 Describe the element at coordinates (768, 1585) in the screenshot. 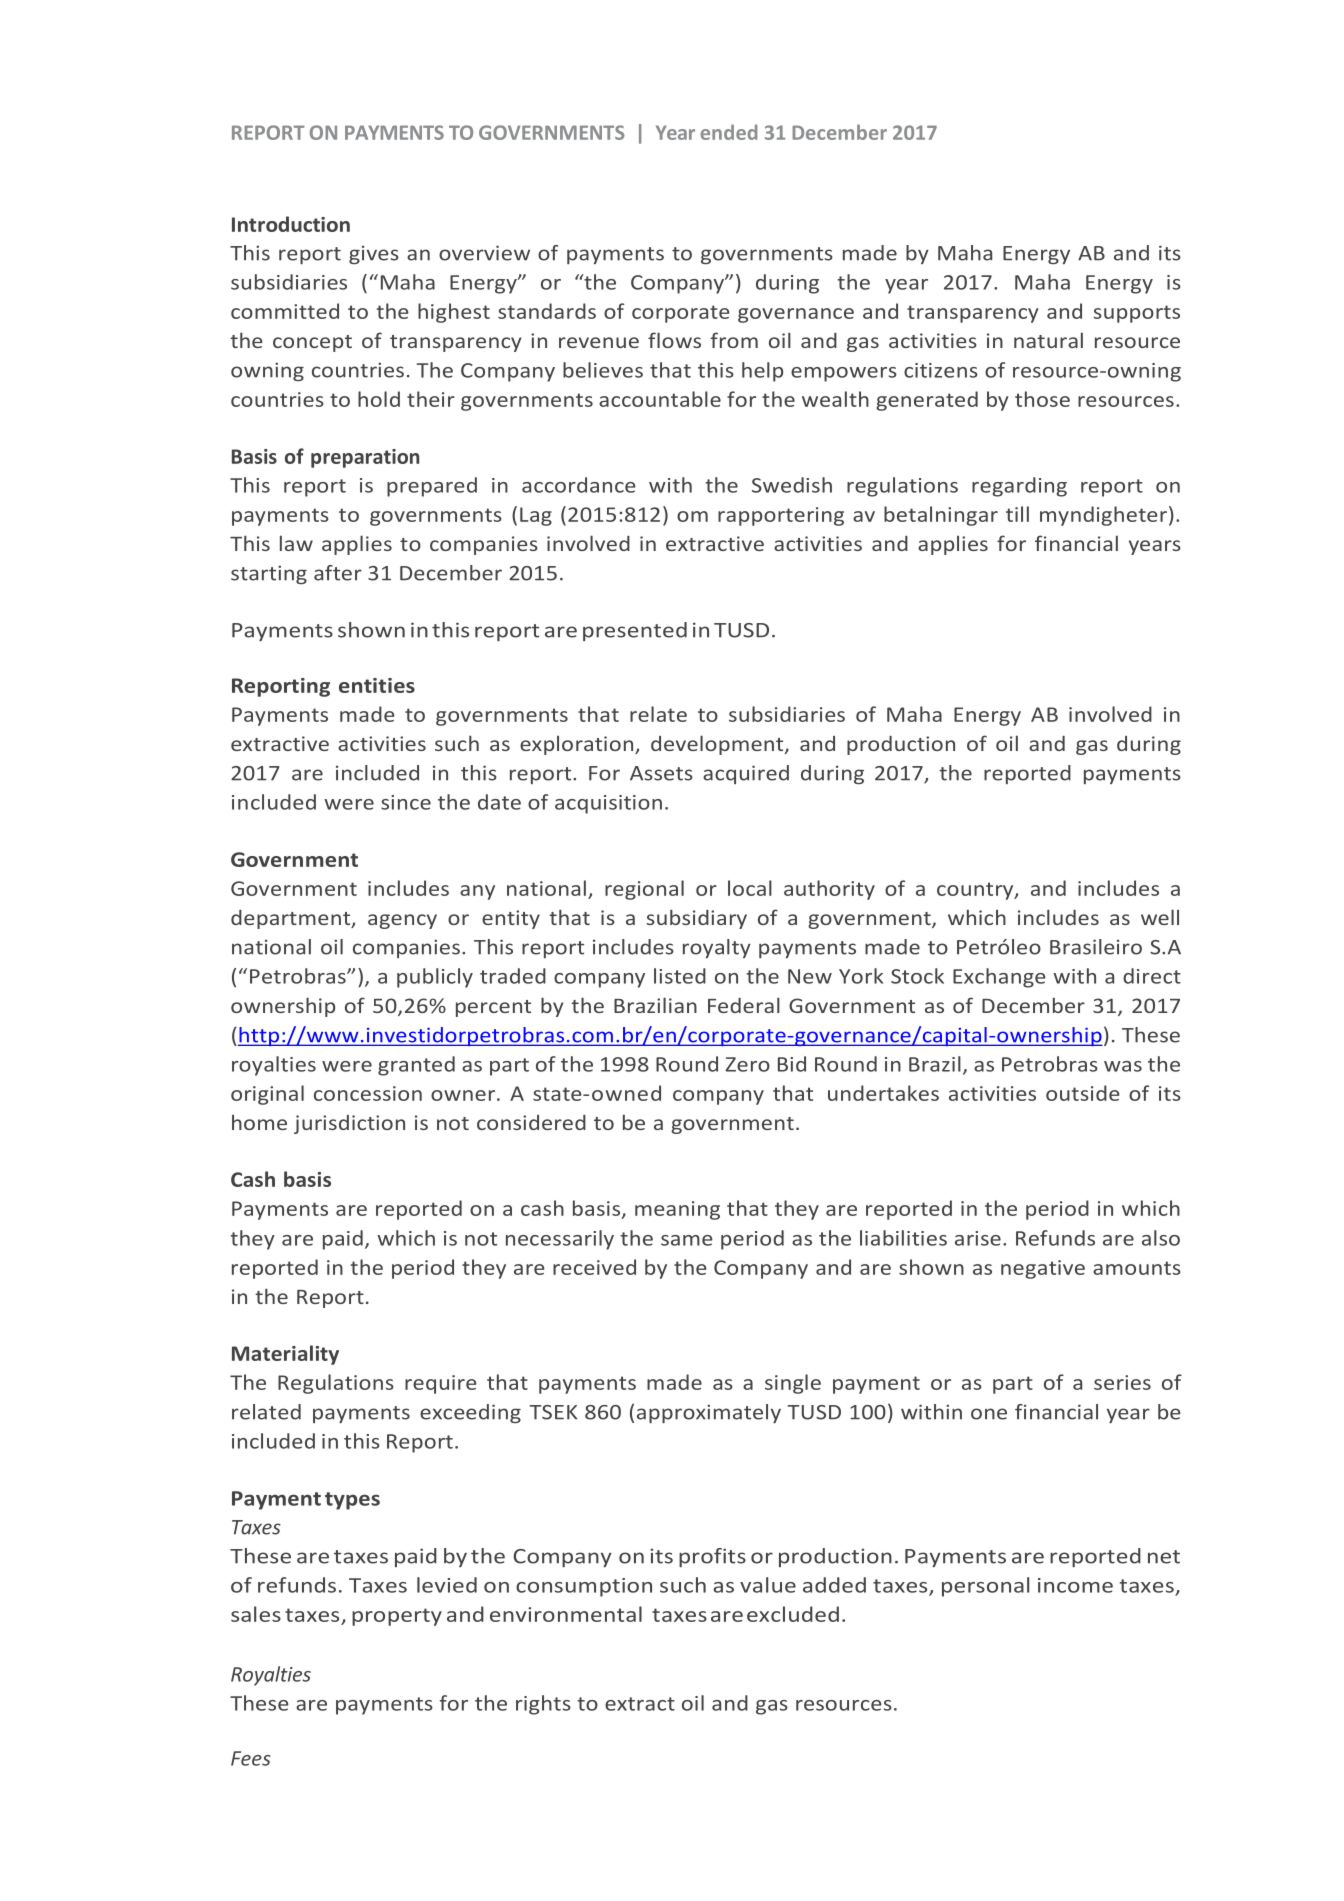

I see `value` at that location.
